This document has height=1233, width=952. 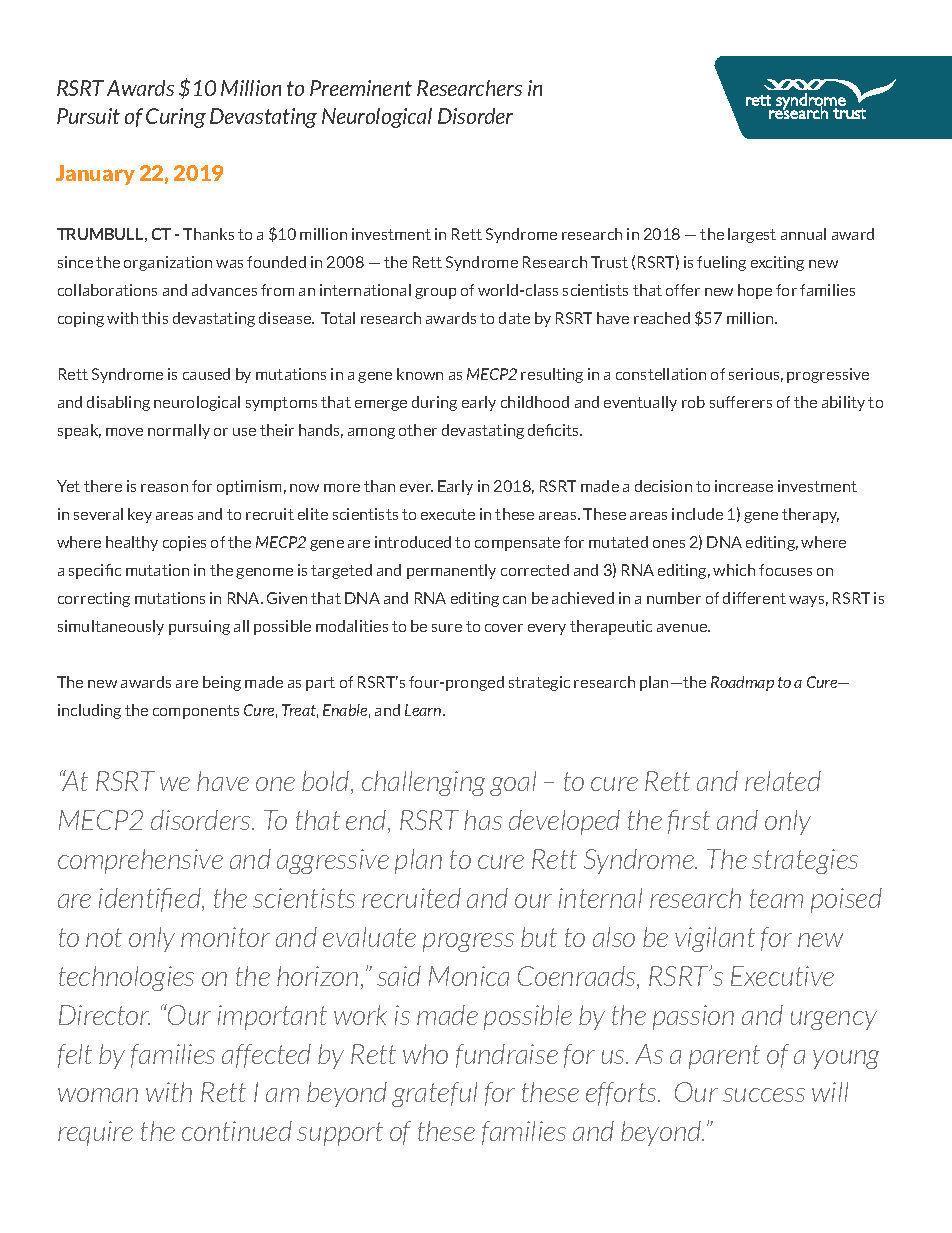 I want to click on related, so click(x=783, y=781).
